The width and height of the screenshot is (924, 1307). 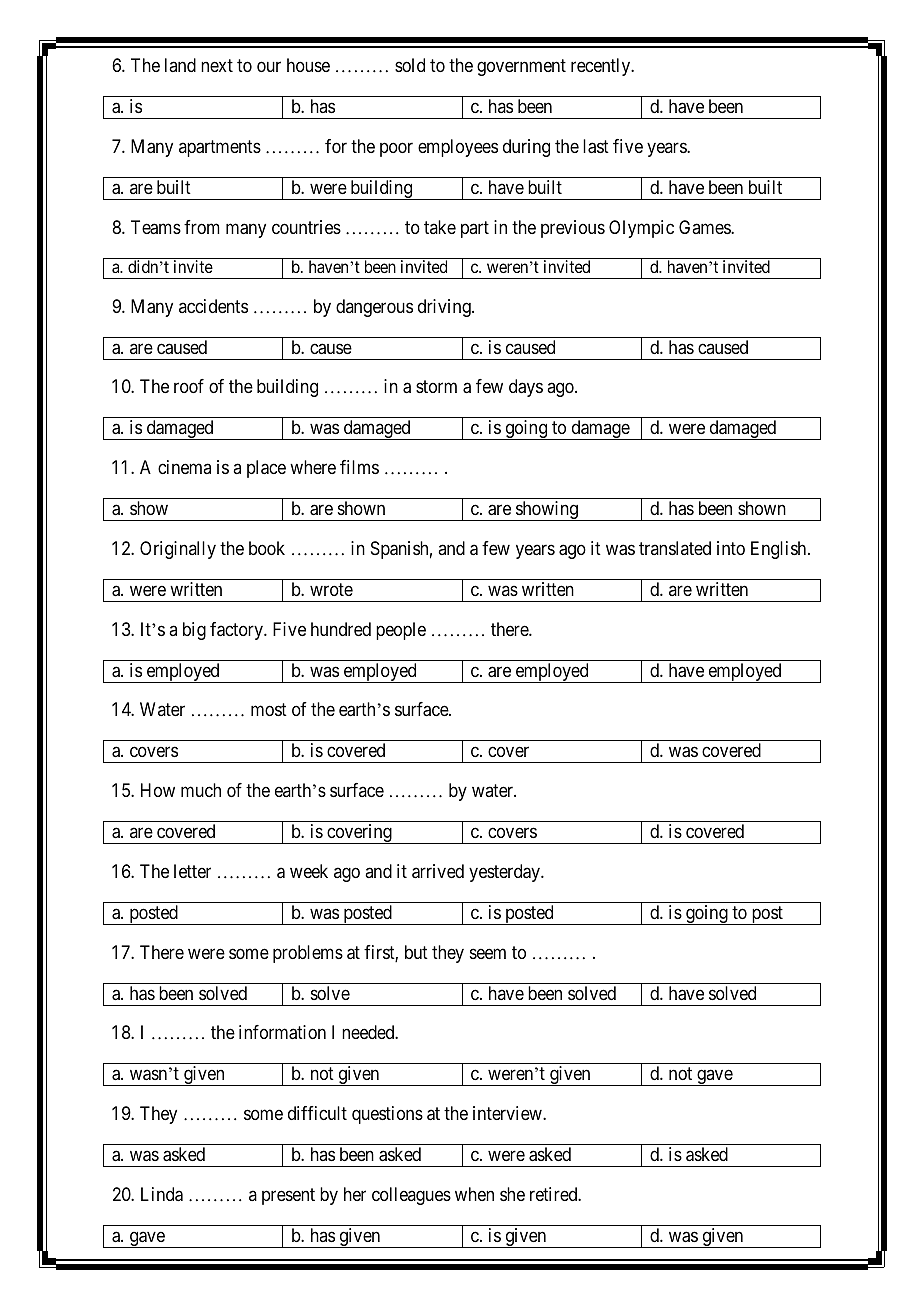 What do you see at coordinates (288, 1196) in the screenshot?
I see `present` at bounding box center [288, 1196].
